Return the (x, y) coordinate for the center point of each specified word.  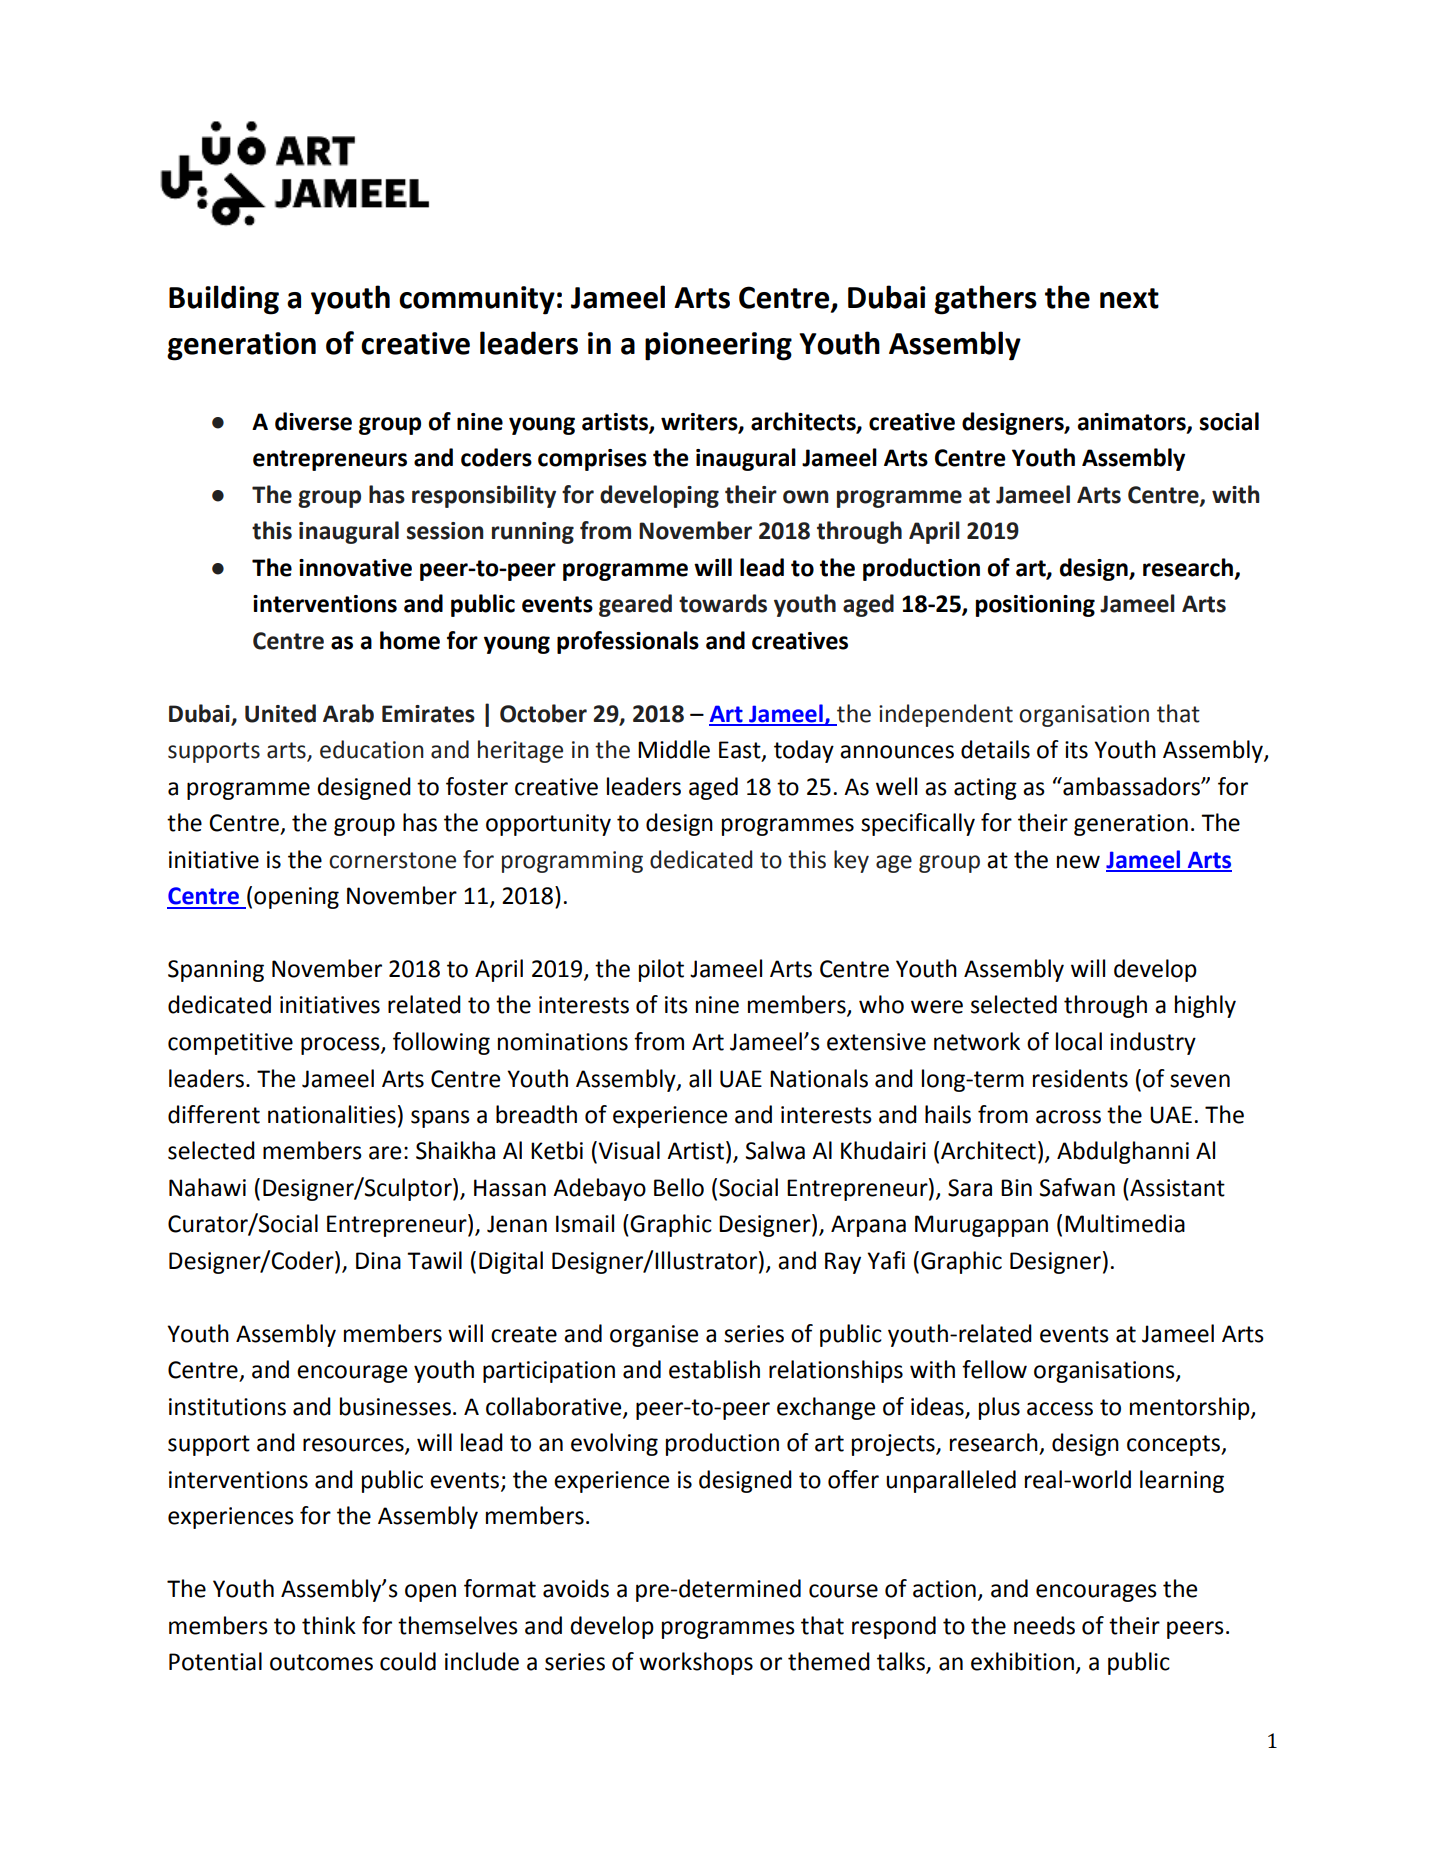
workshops (696, 1663)
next (1129, 298)
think (329, 1625)
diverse (313, 421)
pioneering (718, 346)
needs (1044, 1625)
